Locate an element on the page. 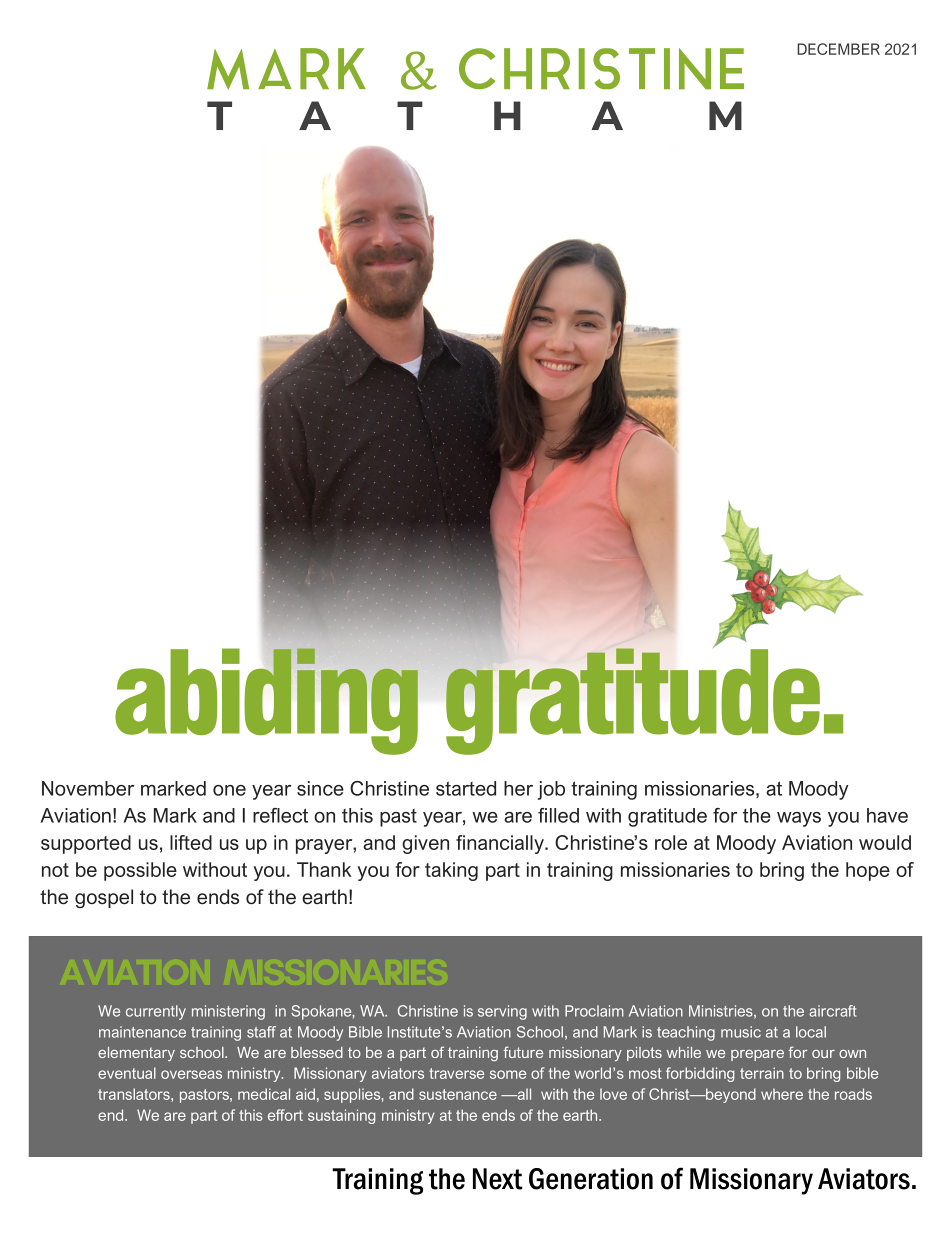 Image resolution: width=952 pixels, height=1233 pixels. November is located at coordinates (88, 788).
